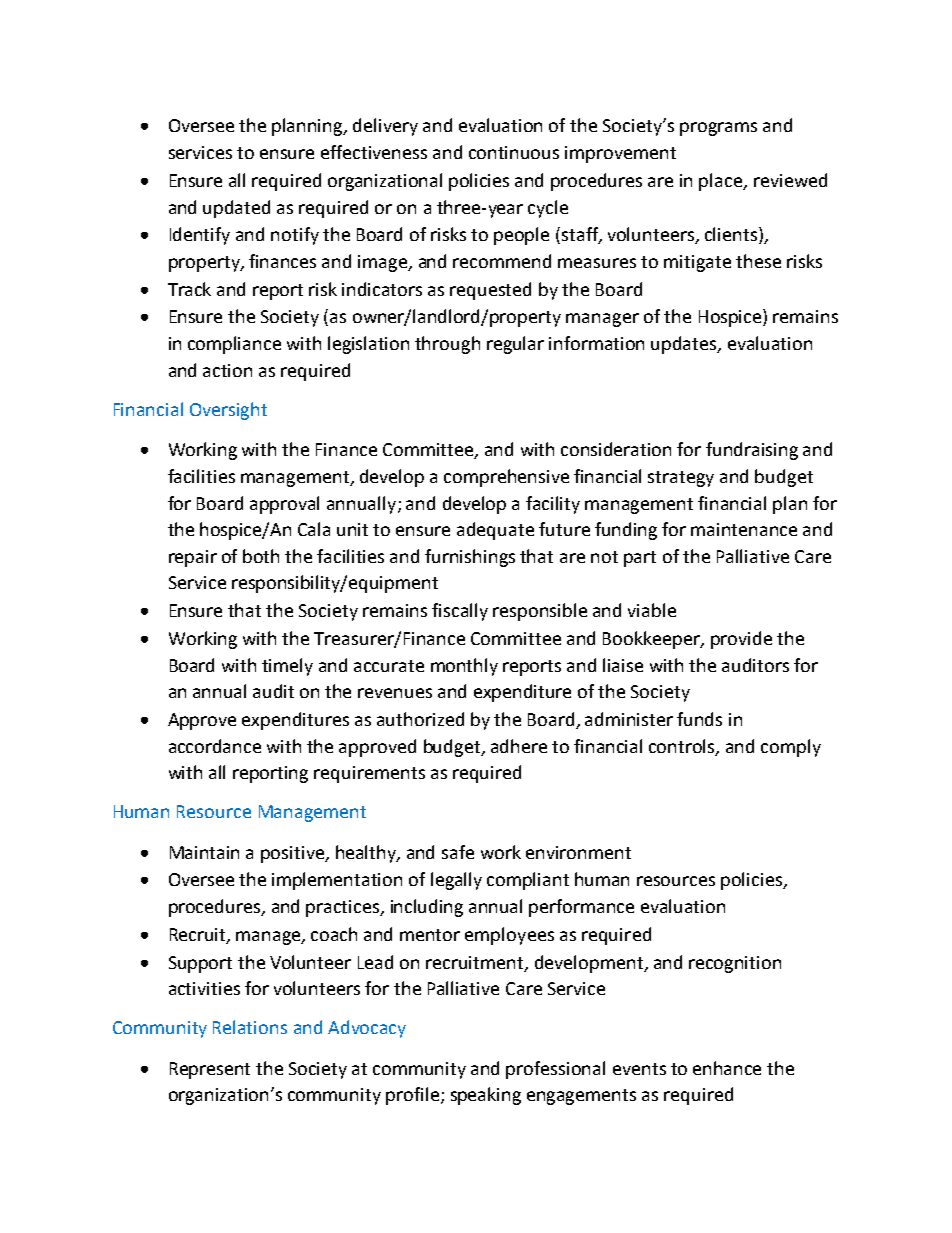  Describe the element at coordinates (486, 1096) in the screenshot. I see `speaking` at that location.
